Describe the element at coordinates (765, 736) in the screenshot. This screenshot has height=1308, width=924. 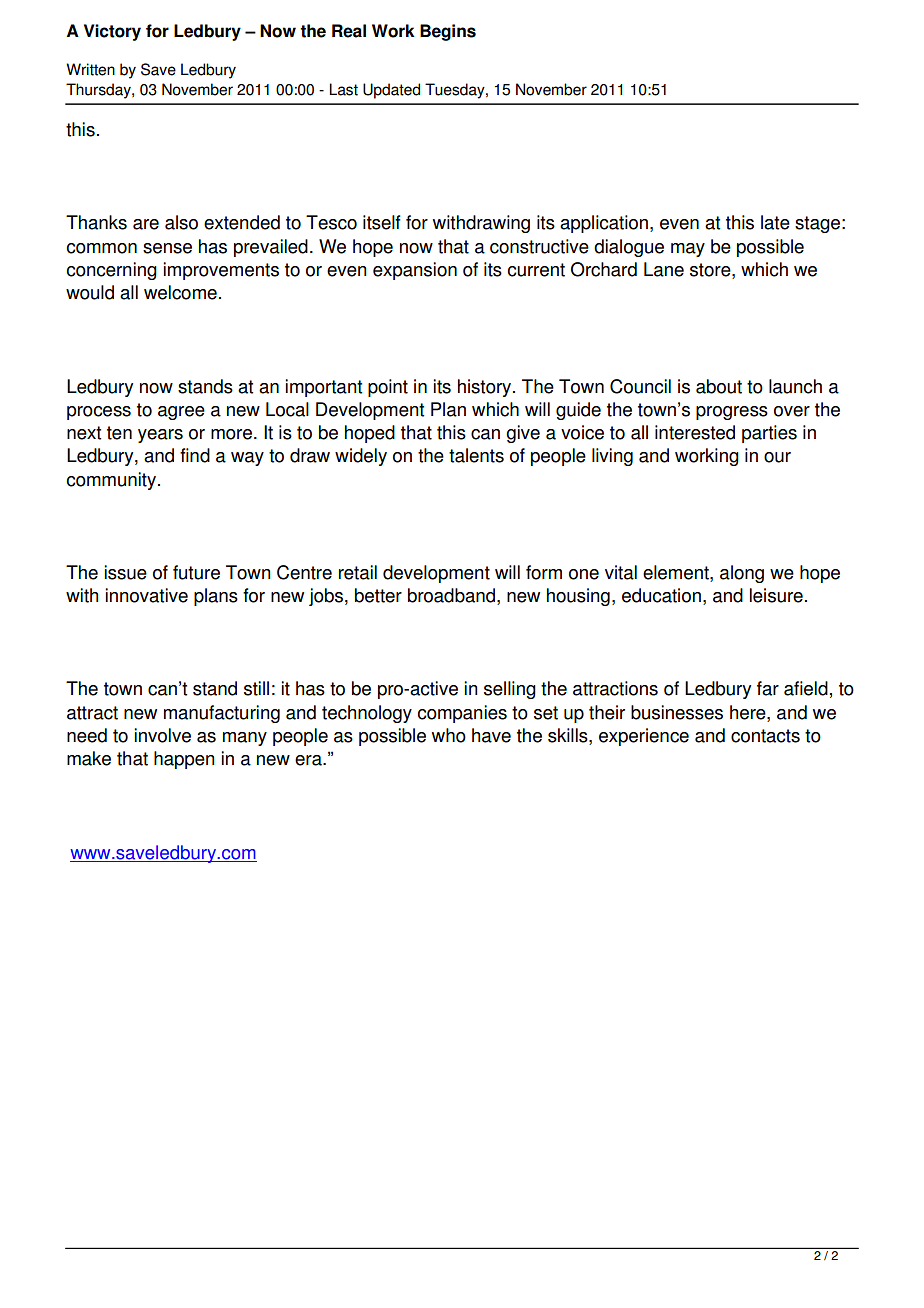
I see `contacts` at that location.
